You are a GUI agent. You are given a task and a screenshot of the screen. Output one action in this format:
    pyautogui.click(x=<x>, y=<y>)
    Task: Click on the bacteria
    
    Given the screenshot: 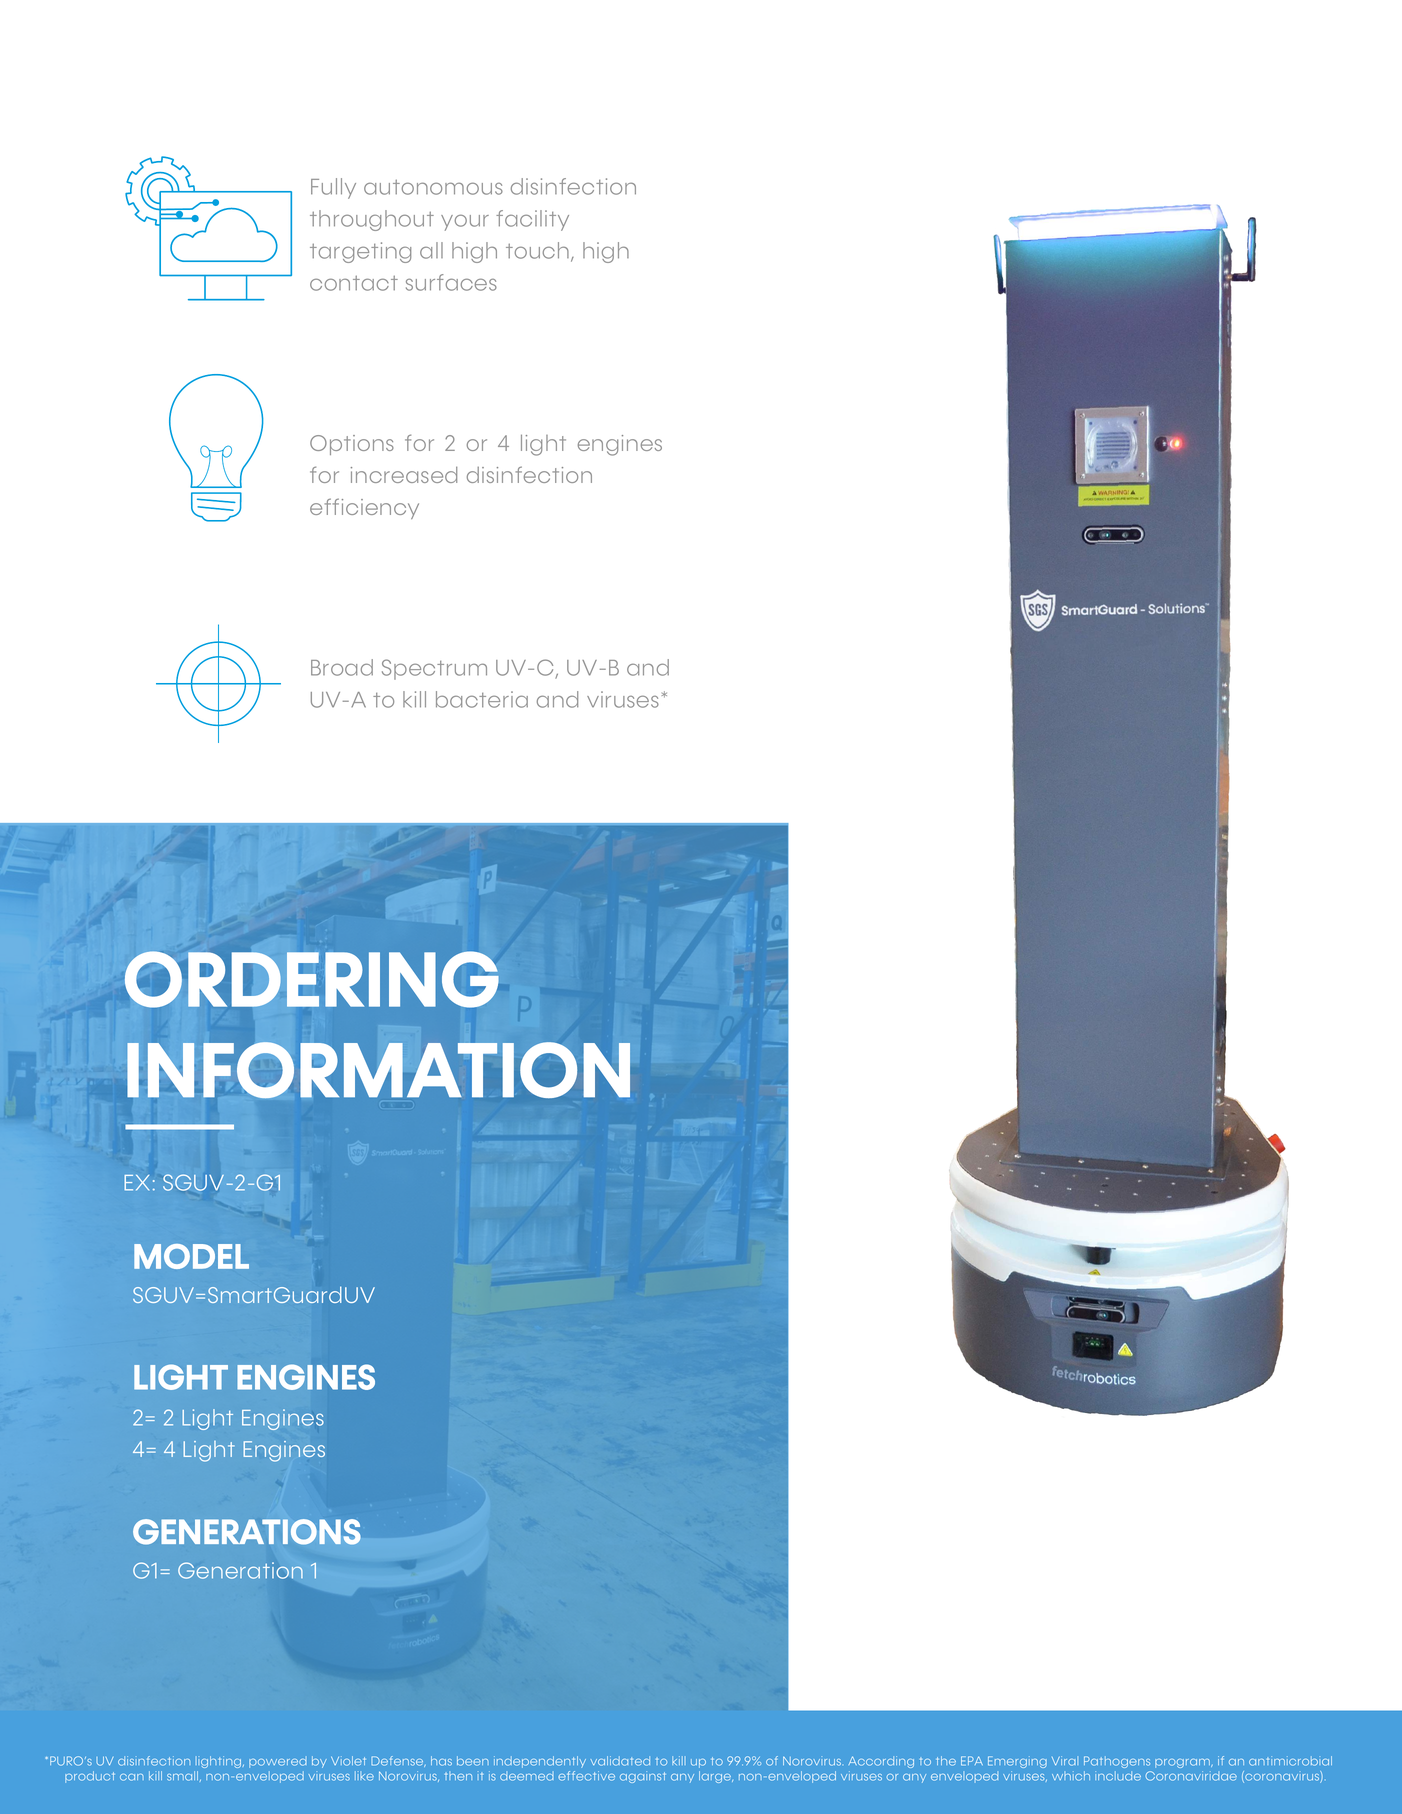 What is the action you would take?
    pyautogui.click(x=482, y=699)
